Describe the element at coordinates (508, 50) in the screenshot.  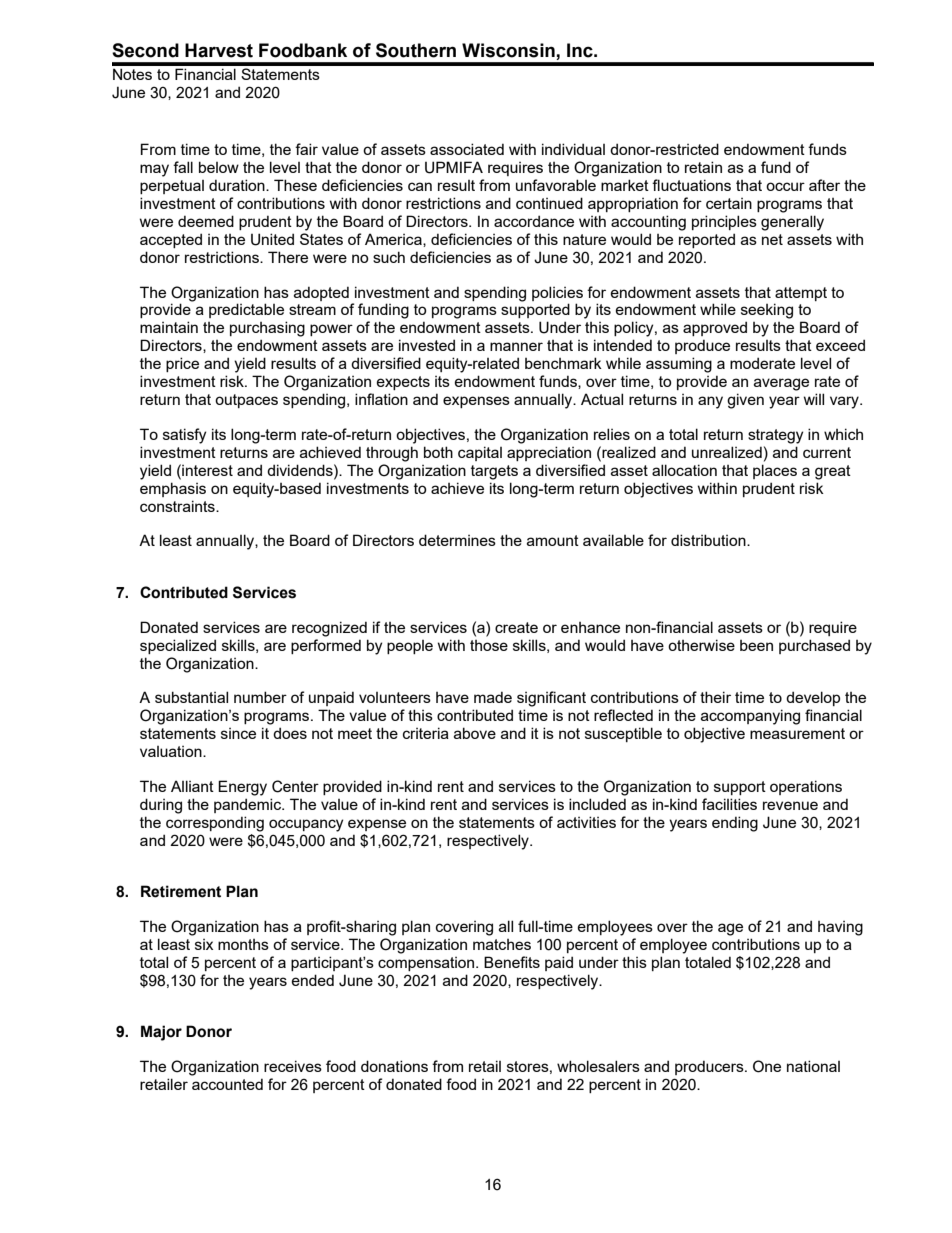
I see `Wisconsin` at that location.
